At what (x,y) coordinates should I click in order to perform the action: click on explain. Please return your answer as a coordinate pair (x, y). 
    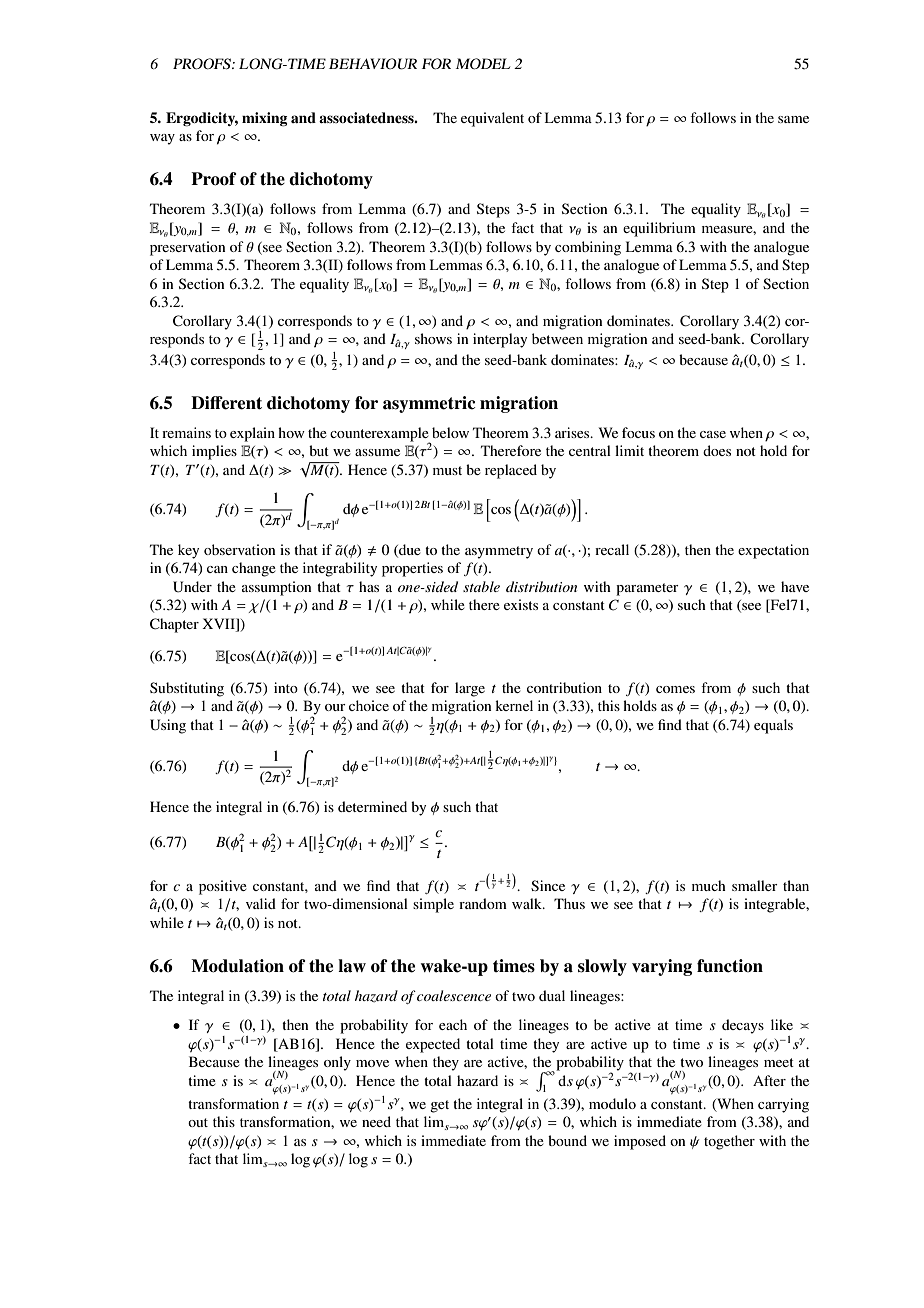
    Looking at the image, I should click on (252, 434).
